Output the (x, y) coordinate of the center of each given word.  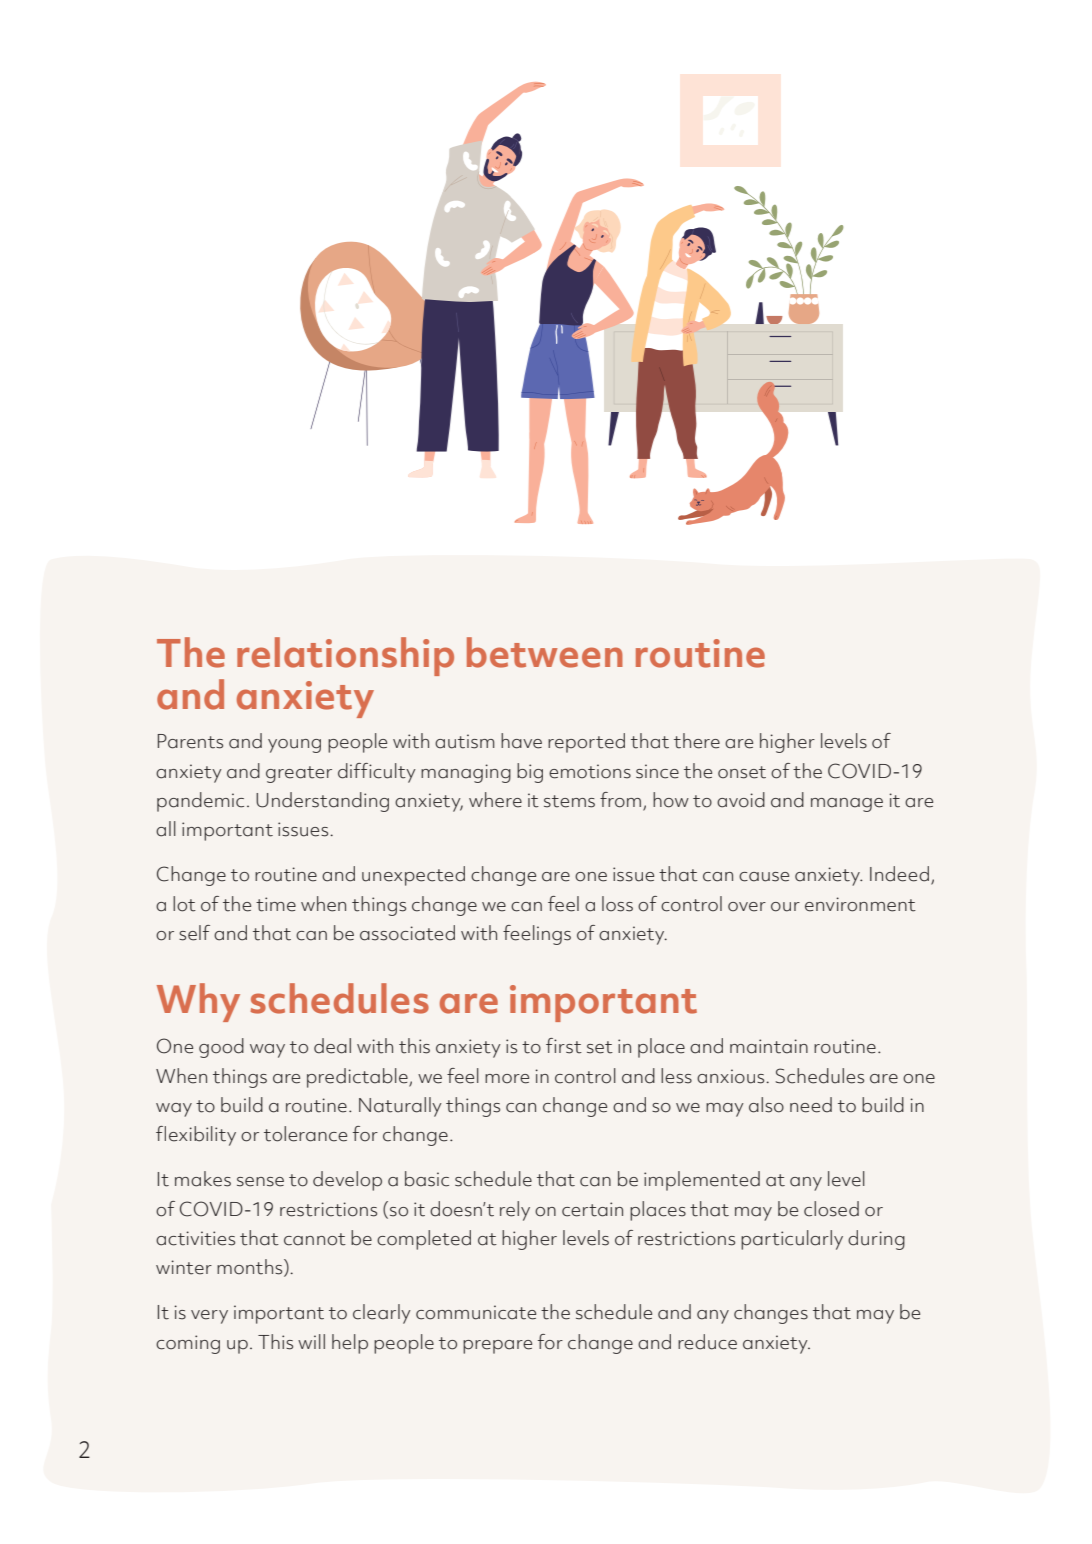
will (311, 1341)
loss (617, 904)
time (276, 904)
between (545, 652)
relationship (345, 656)
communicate (476, 1312)
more (507, 1079)
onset (742, 772)
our (785, 907)
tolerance (305, 1134)
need (811, 1105)
